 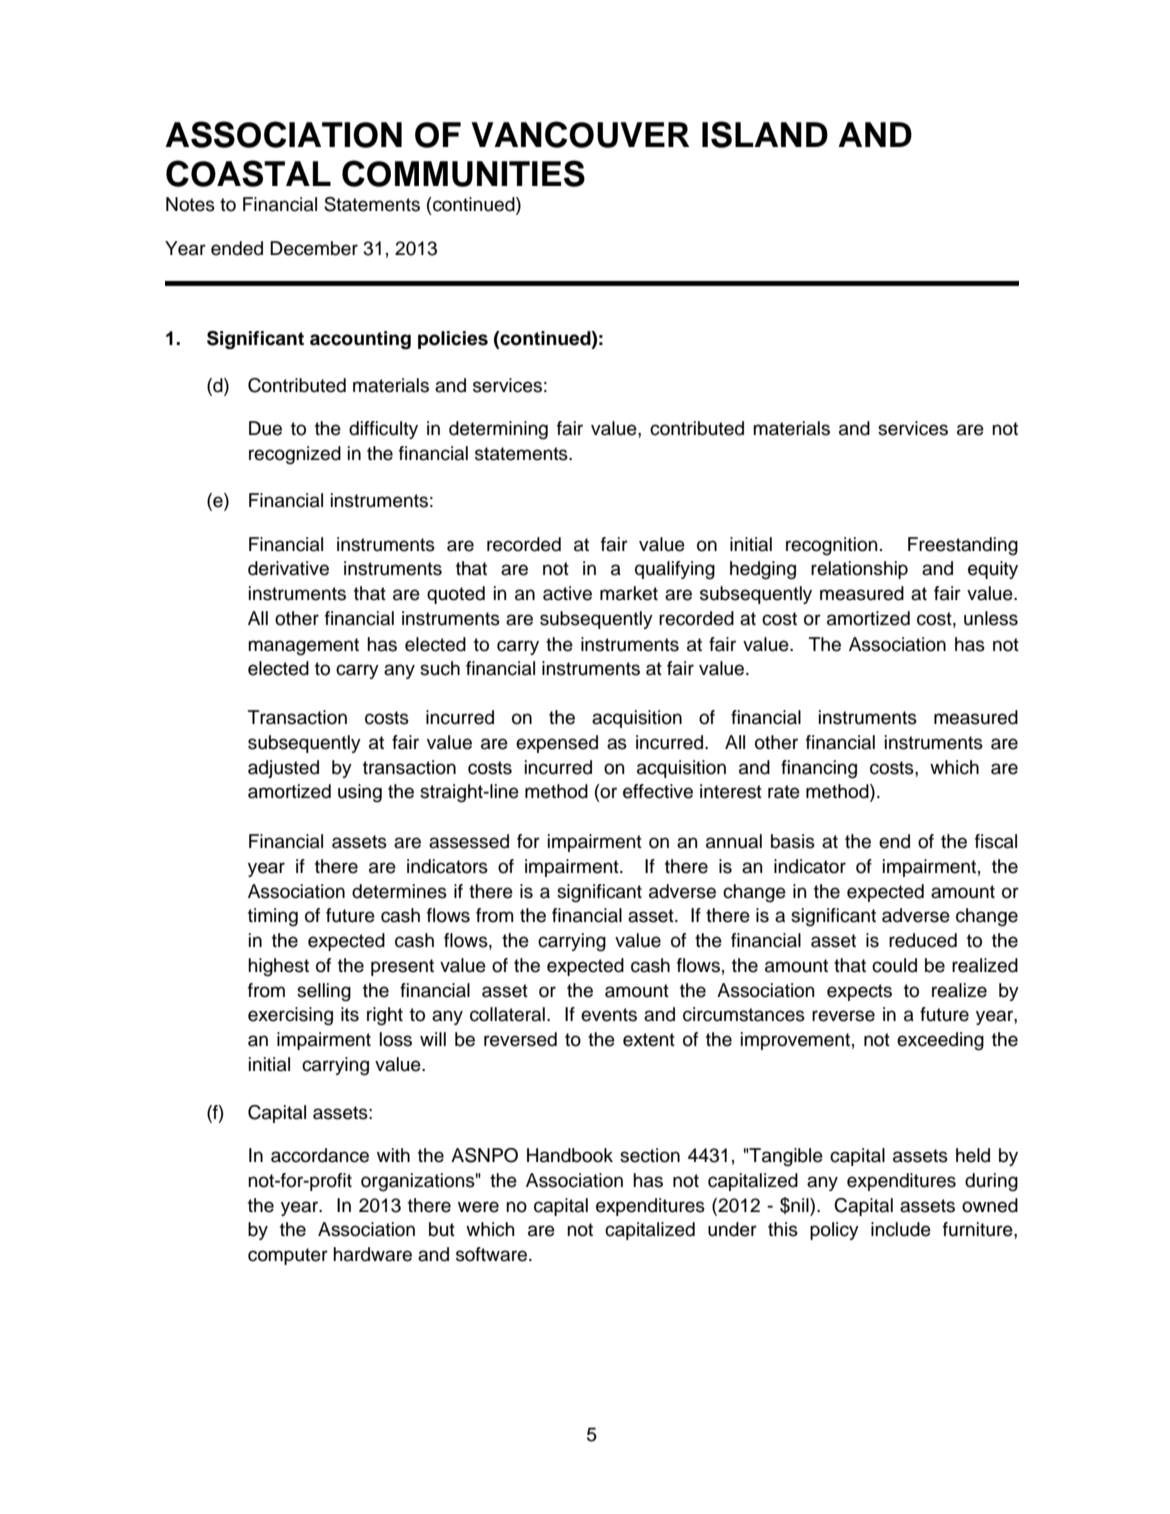 What do you see at coordinates (567, 593) in the screenshot?
I see `active` at bounding box center [567, 593].
